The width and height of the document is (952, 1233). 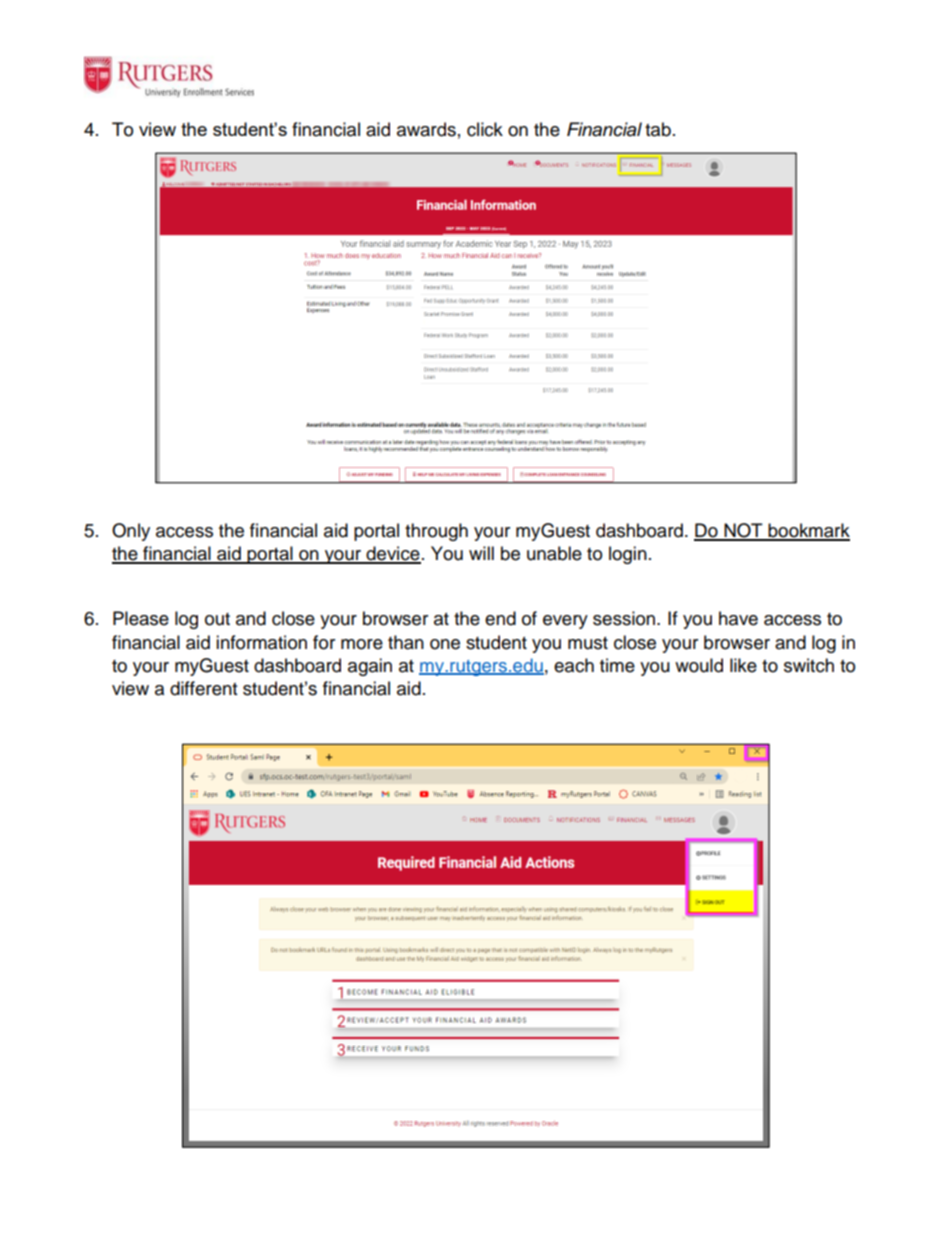 I want to click on will, so click(x=481, y=553).
